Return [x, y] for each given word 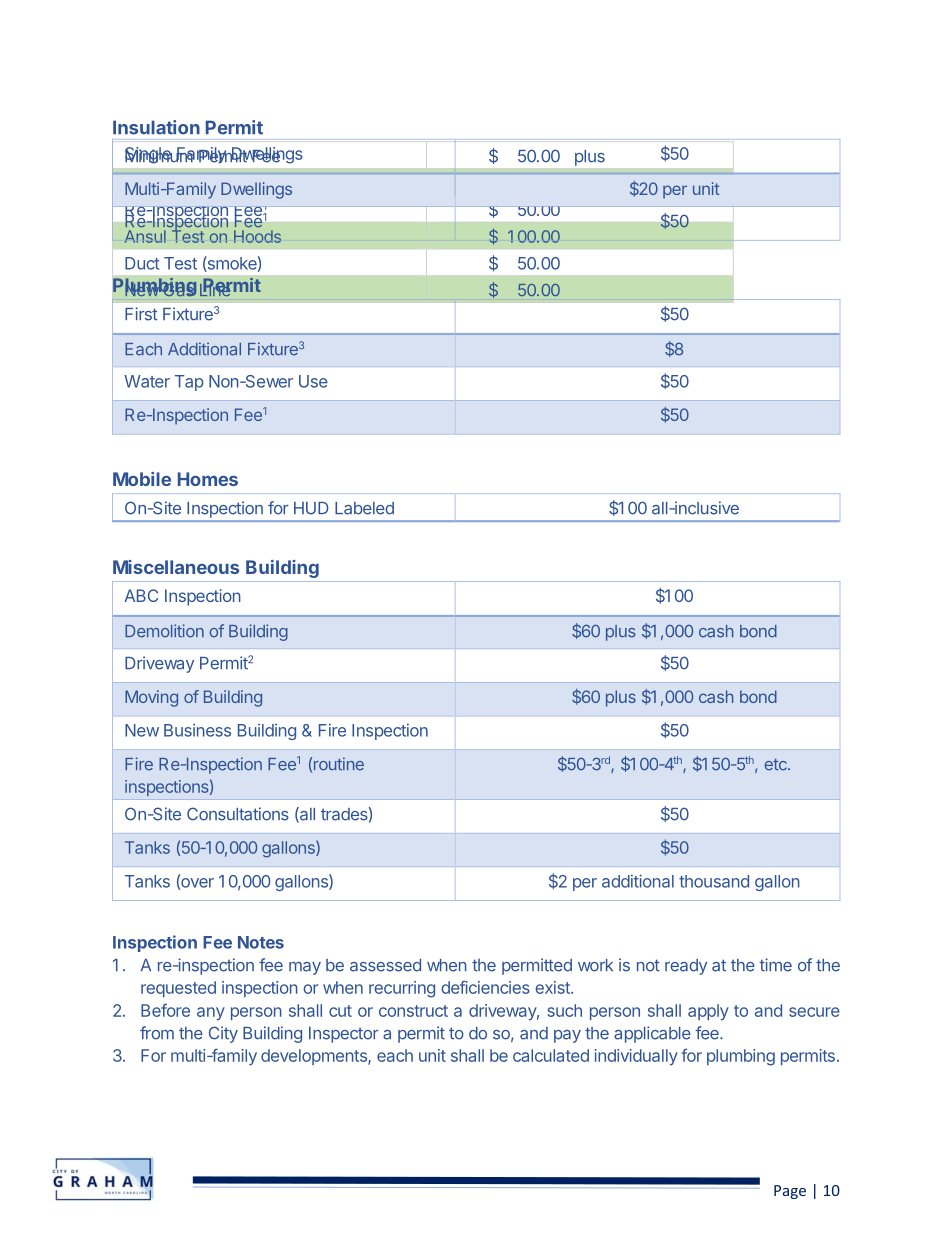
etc [777, 765]
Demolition [164, 631]
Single [149, 155]
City [223, 1034]
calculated [551, 1055]
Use [313, 381]
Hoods [257, 236]
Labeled [364, 508]
